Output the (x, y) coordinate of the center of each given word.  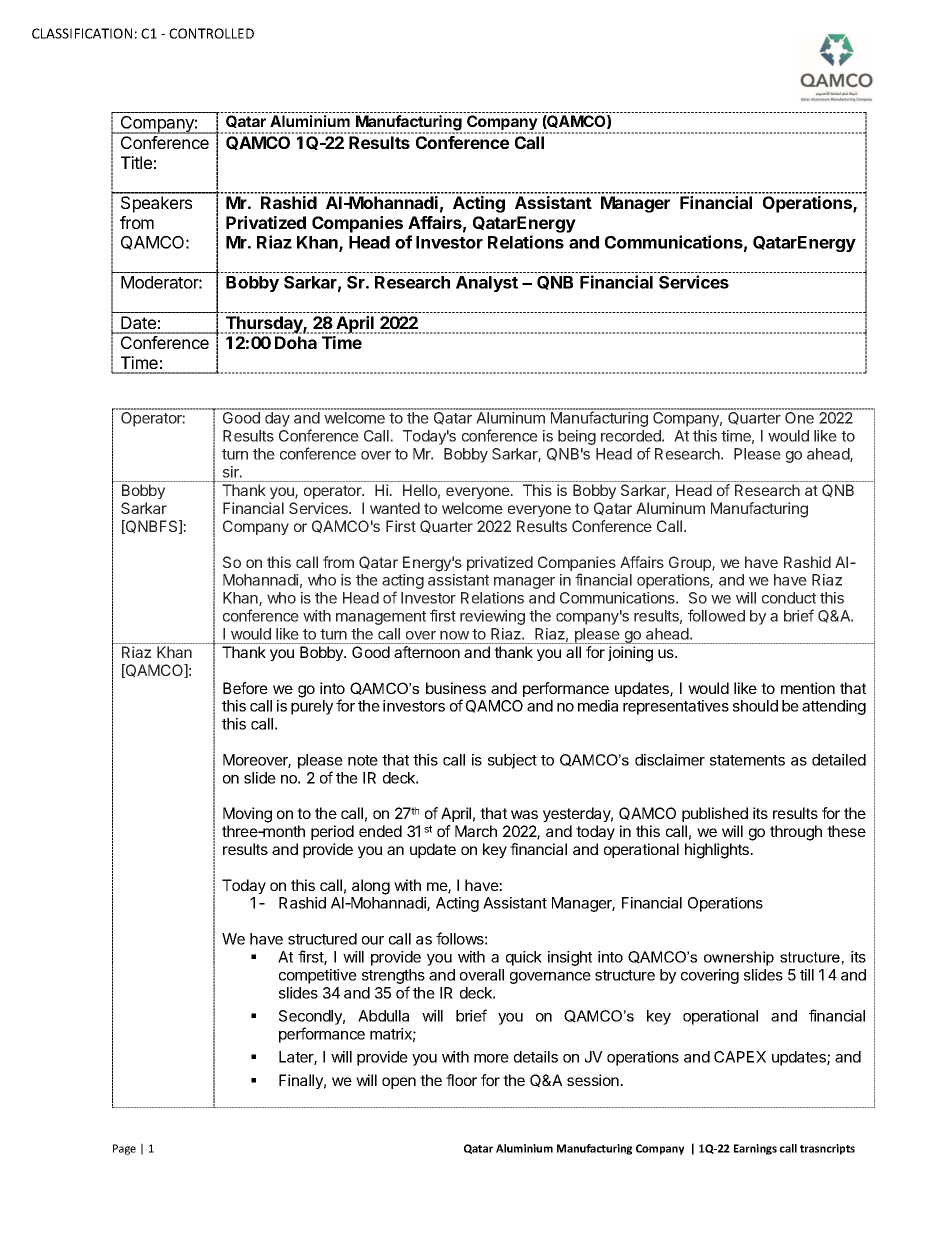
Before (245, 688)
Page (124, 1149)
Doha (296, 342)
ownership (739, 958)
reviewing (492, 617)
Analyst (487, 284)
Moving (247, 815)
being (577, 437)
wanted (395, 508)
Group (691, 563)
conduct (789, 598)
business (456, 688)
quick (524, 958)
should (755, 706)
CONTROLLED (211, 33)
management (381, 618)
